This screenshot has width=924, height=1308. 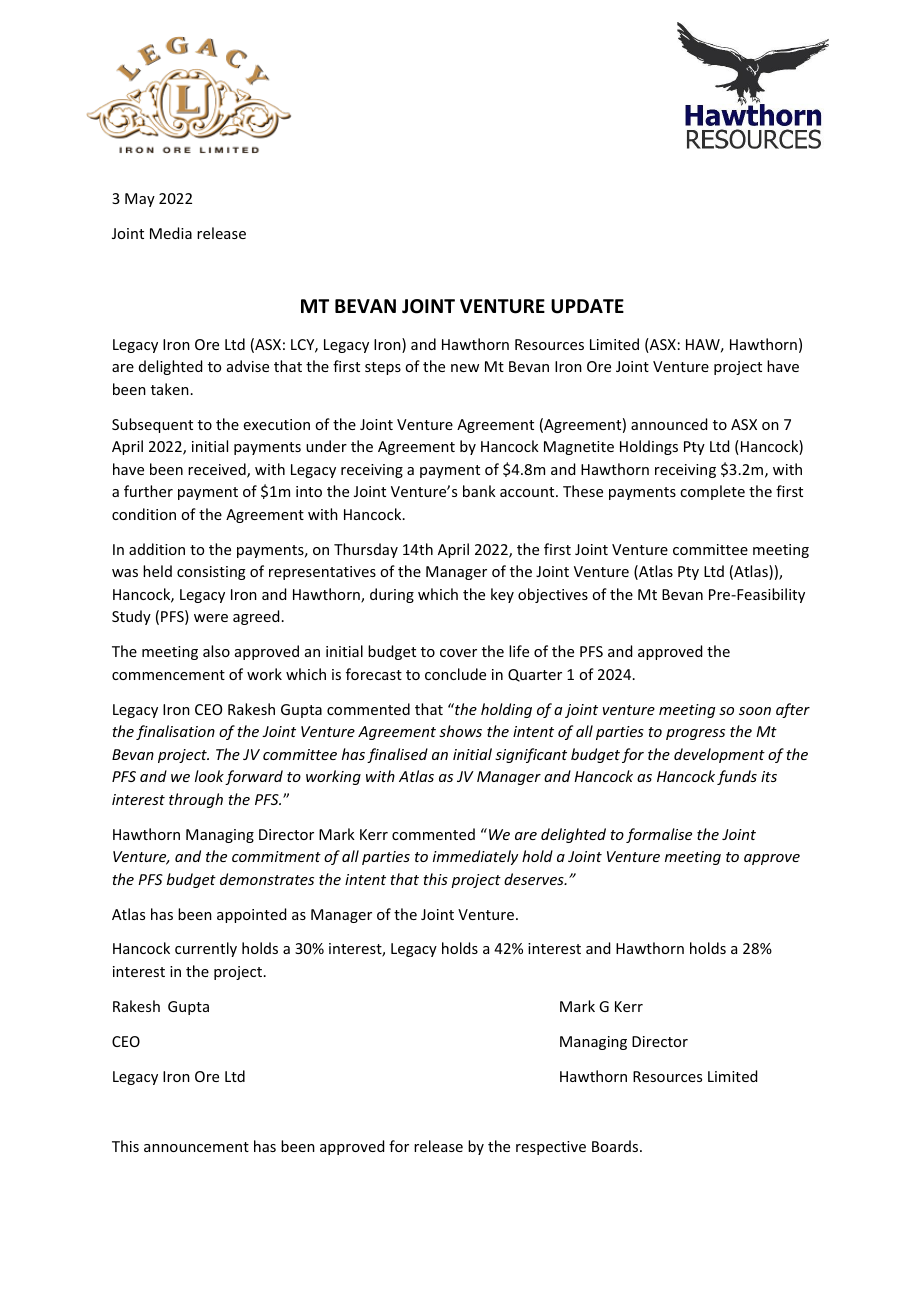 I want to click on received, so click(x=218, y=470).
